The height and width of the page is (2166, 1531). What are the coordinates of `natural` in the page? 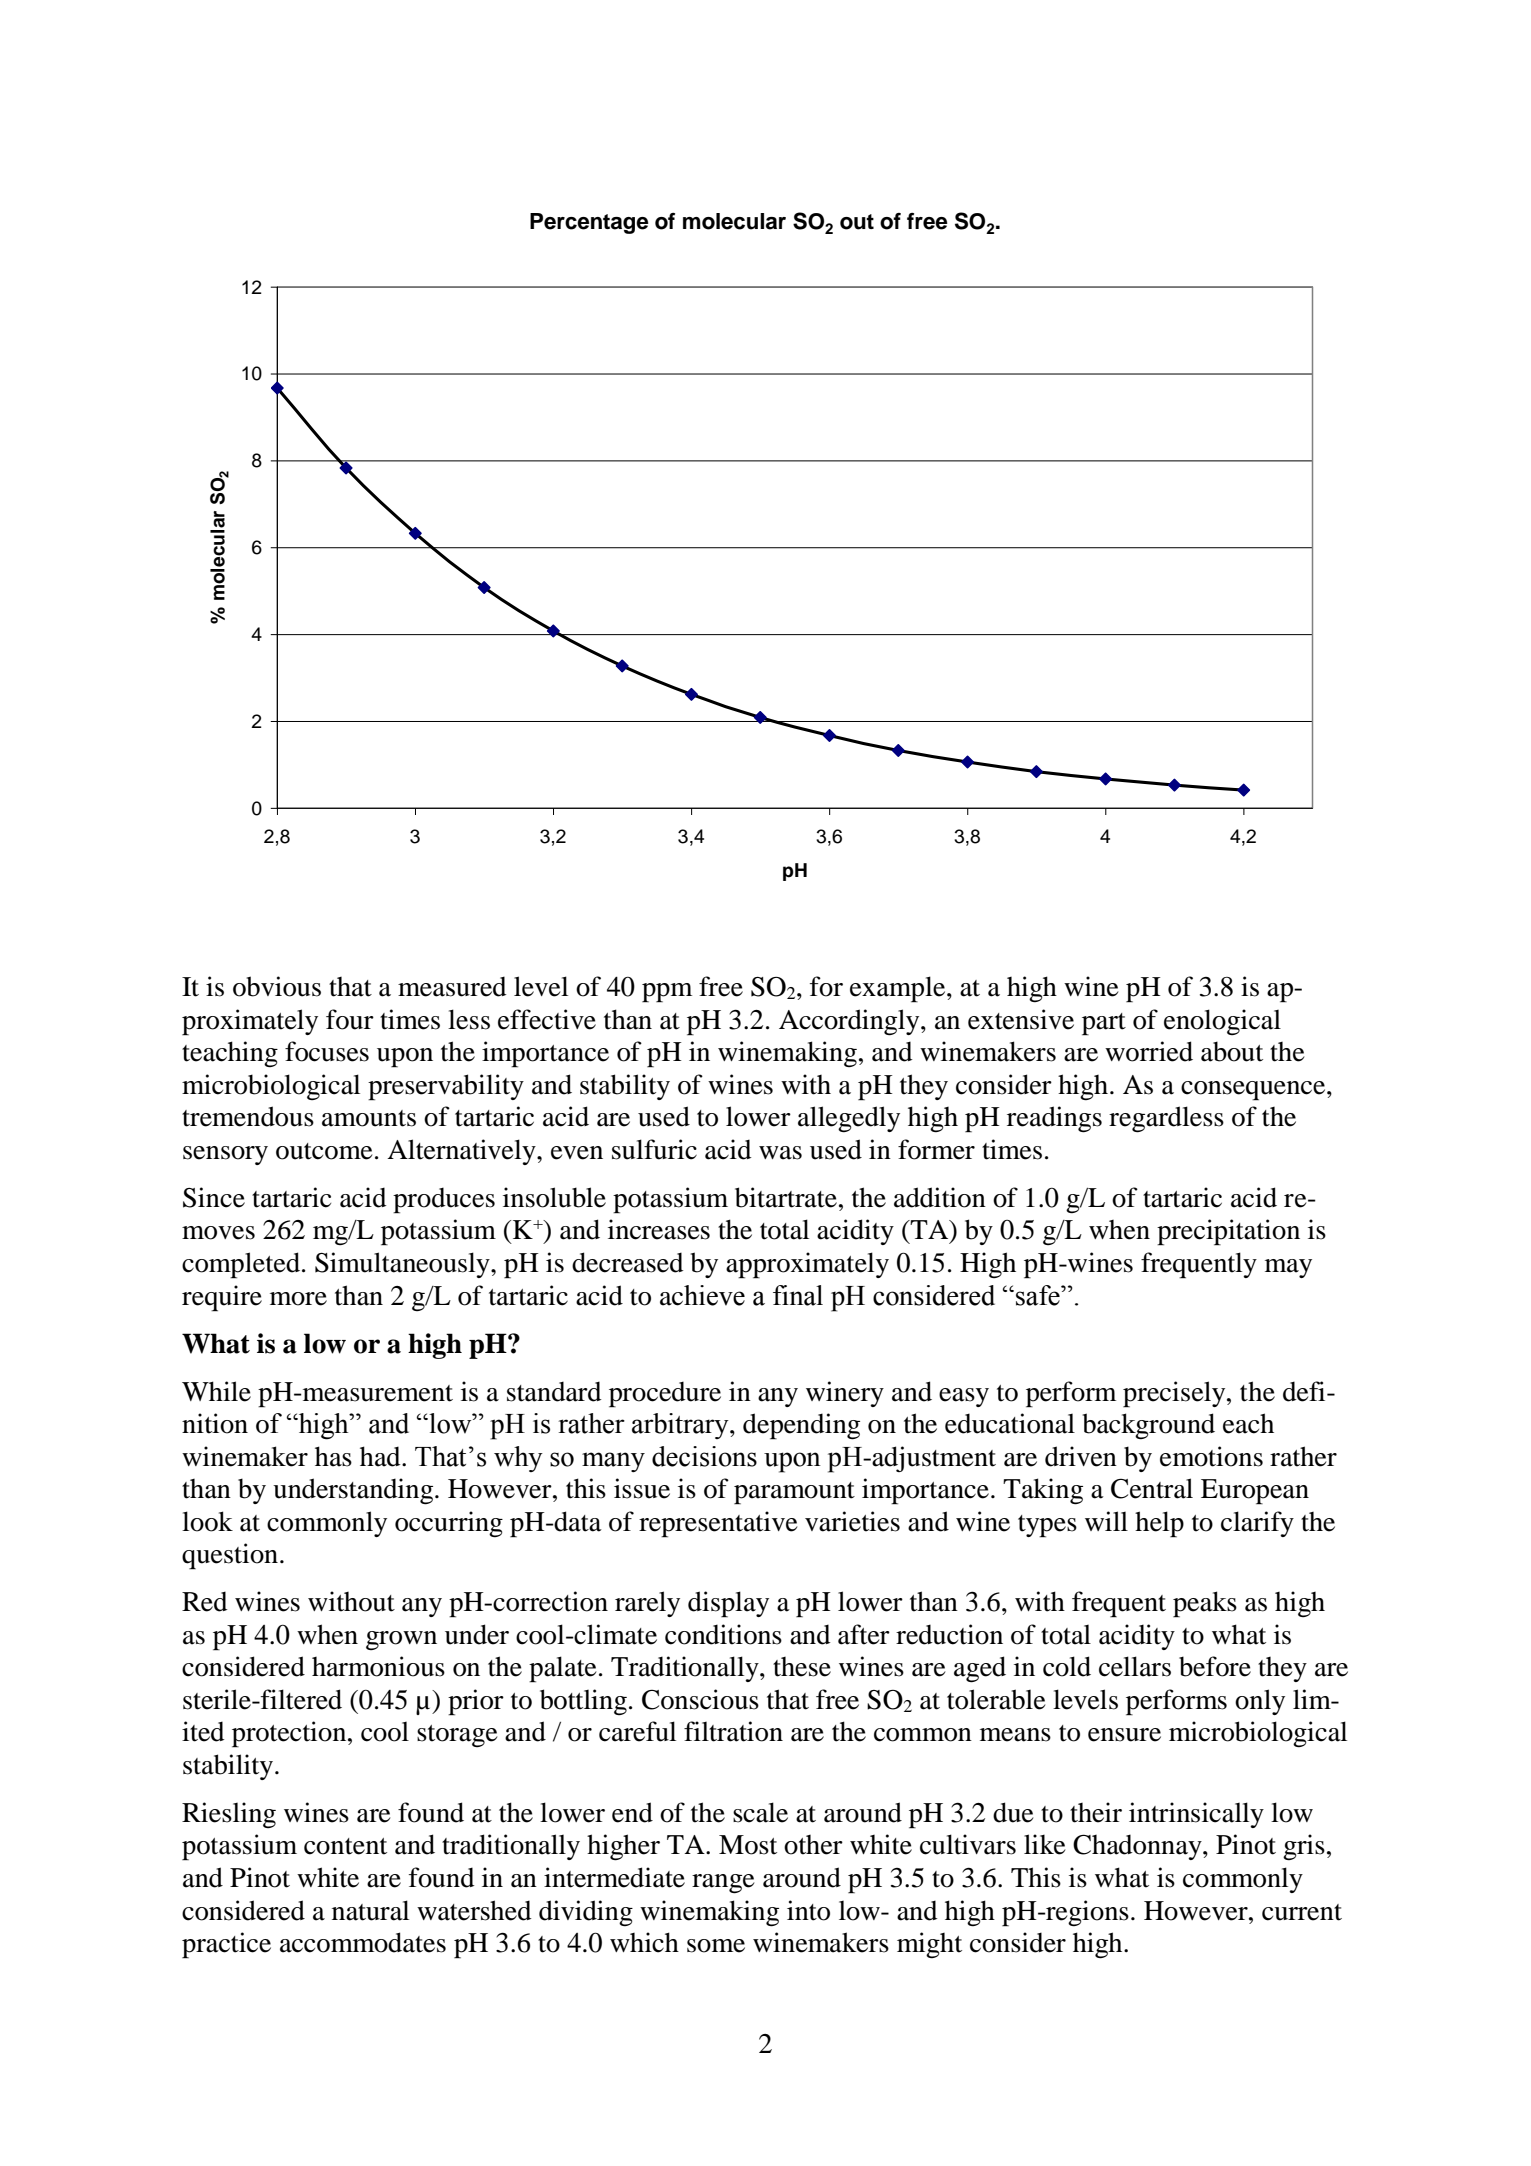 It's located at (370, 1910).
